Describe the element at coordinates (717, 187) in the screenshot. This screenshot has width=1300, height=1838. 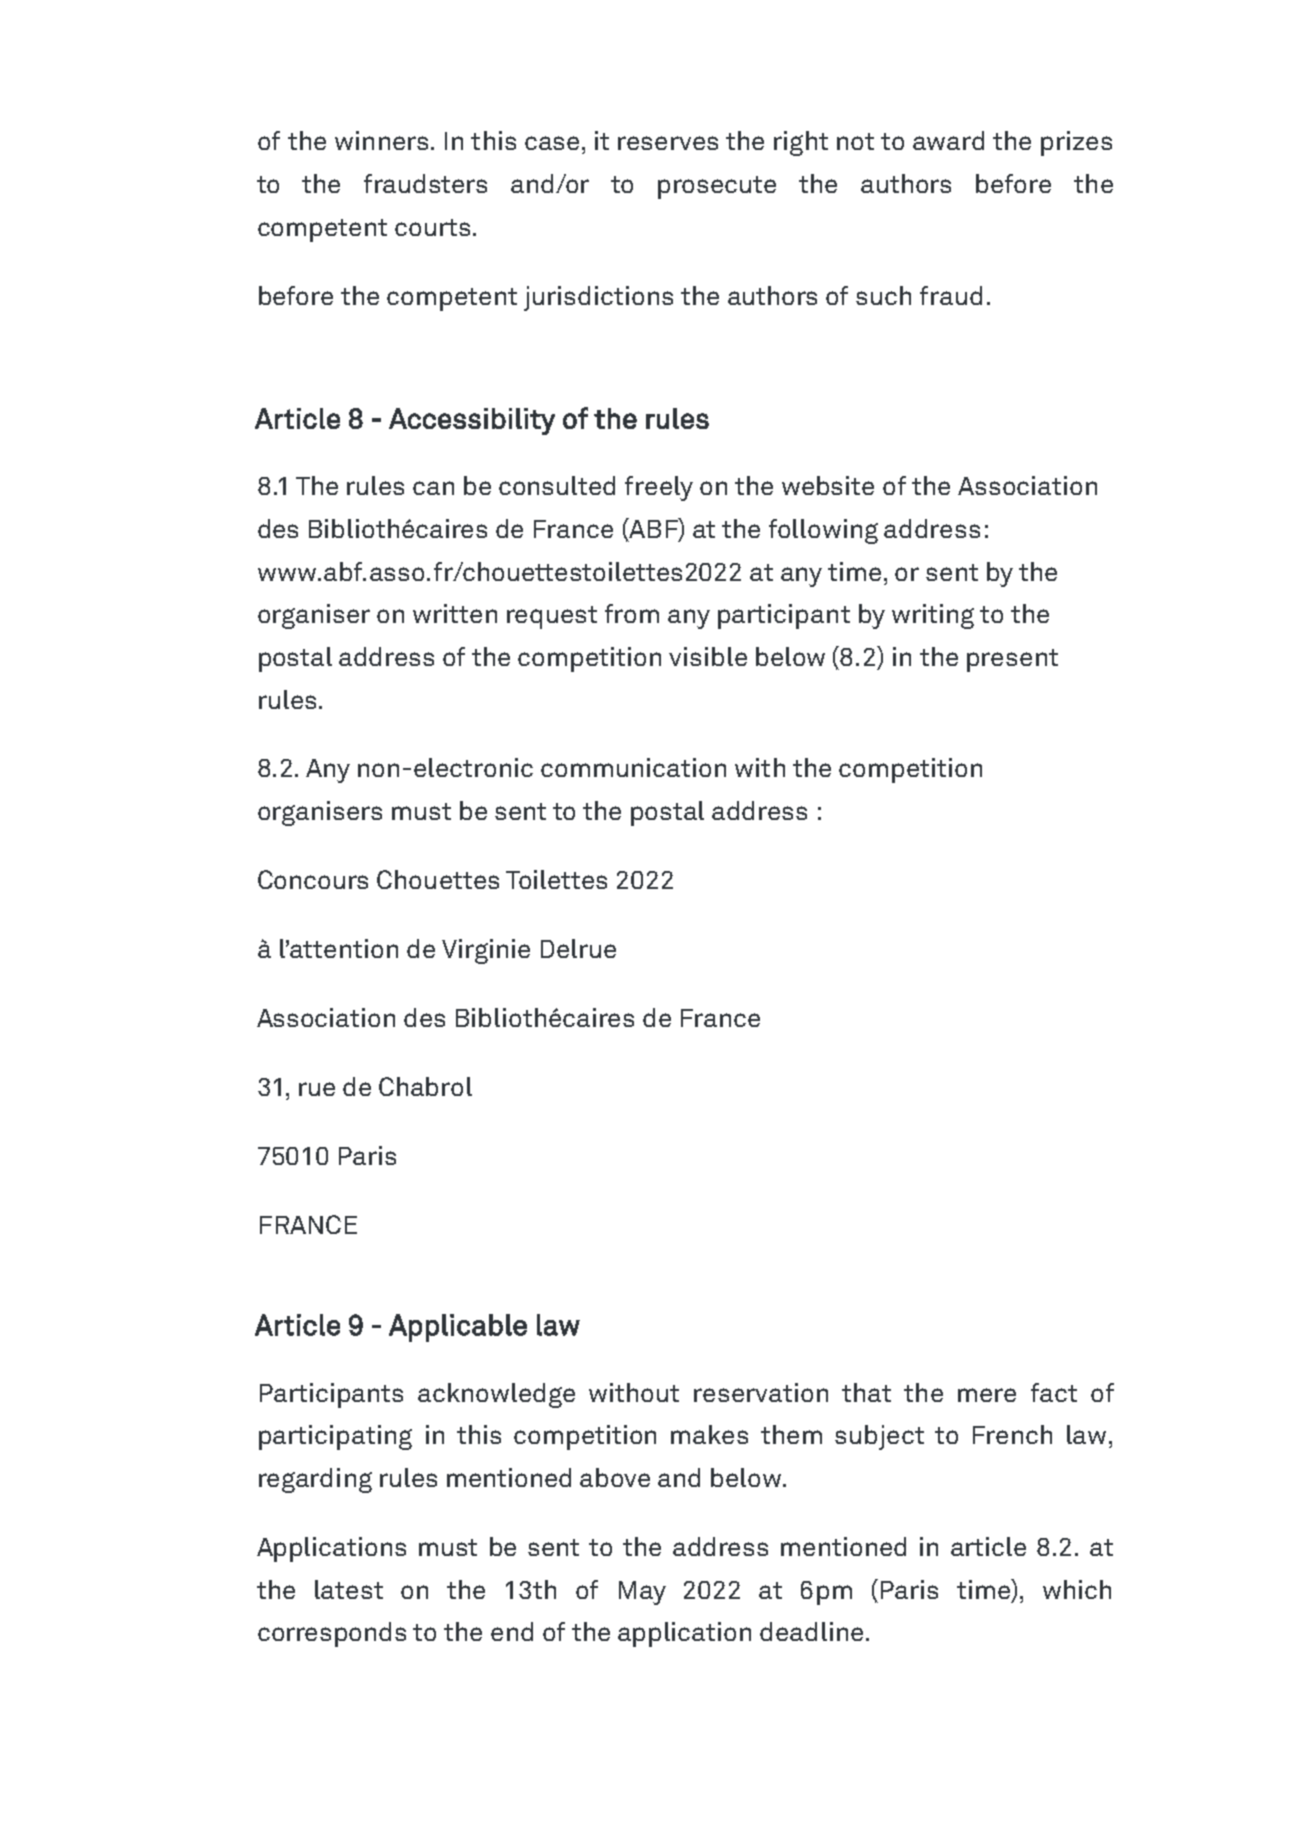
I see `prosecute` at that location.
